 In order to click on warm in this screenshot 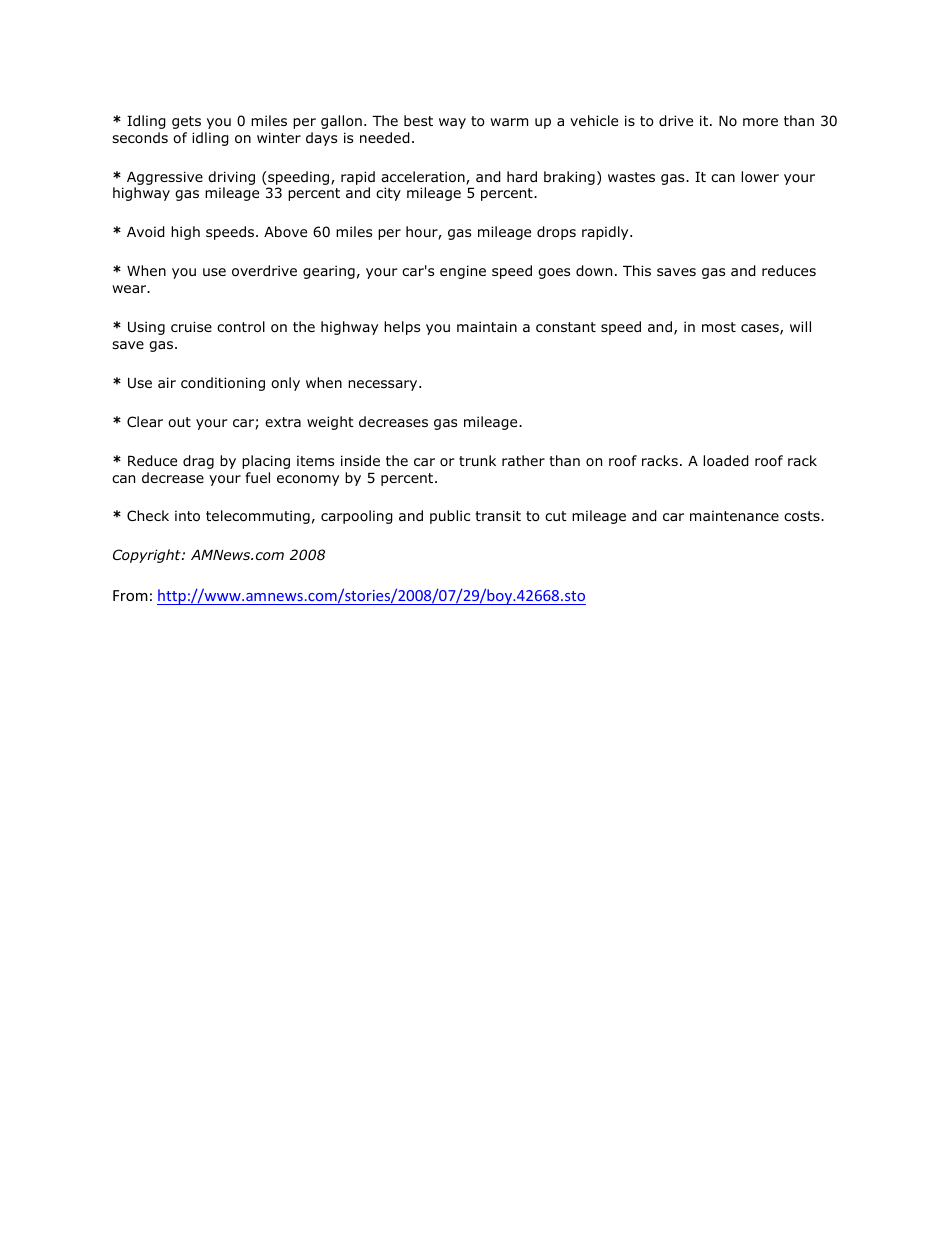, I will do `click(509, 122)`.
